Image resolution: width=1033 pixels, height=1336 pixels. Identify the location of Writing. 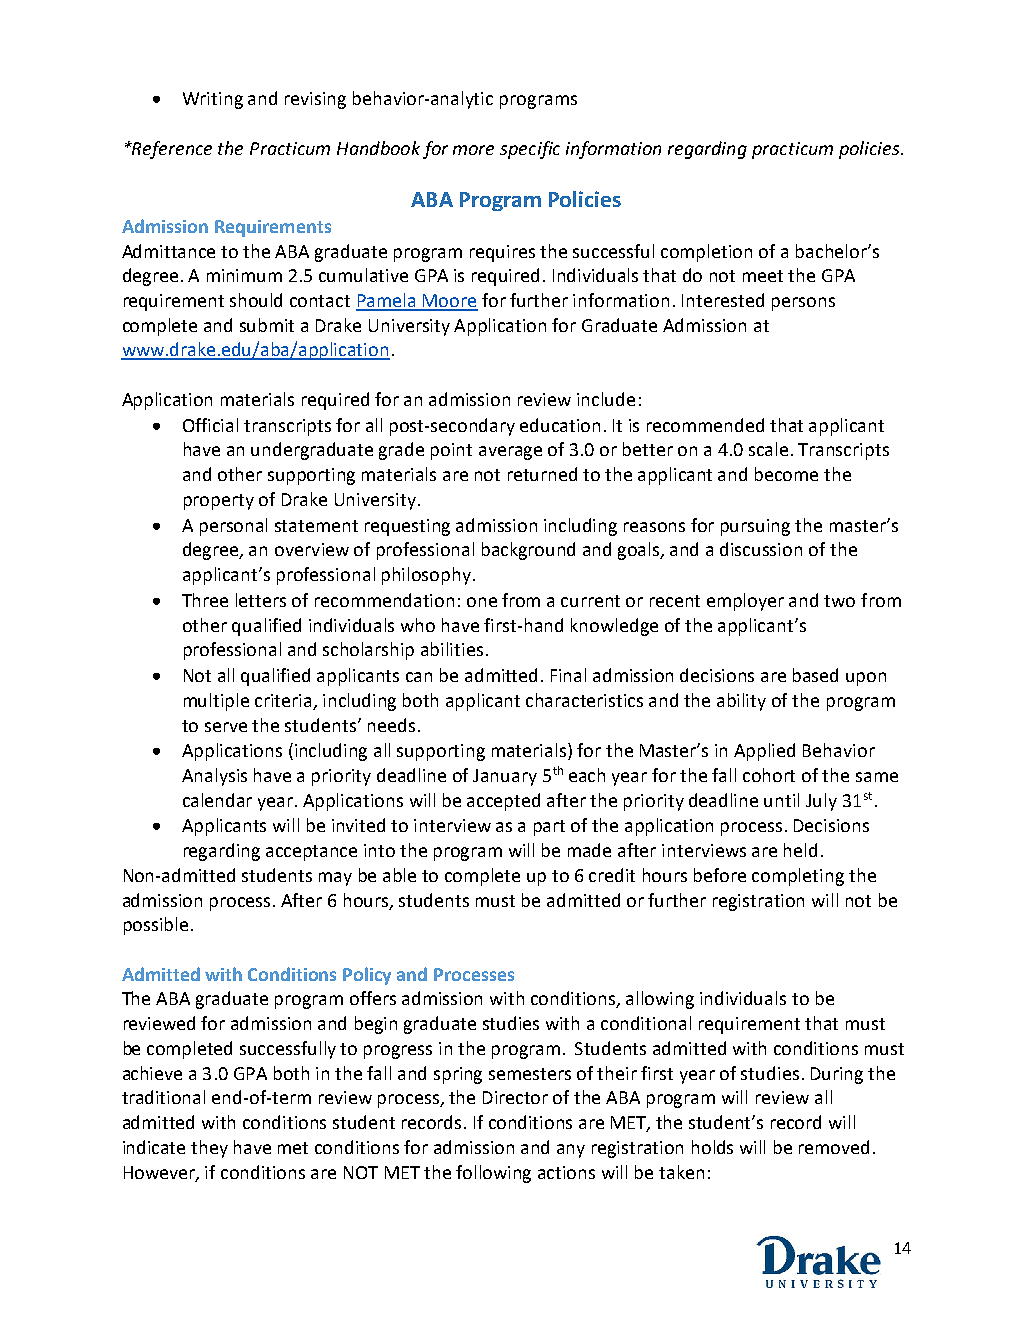
(213, 100).
